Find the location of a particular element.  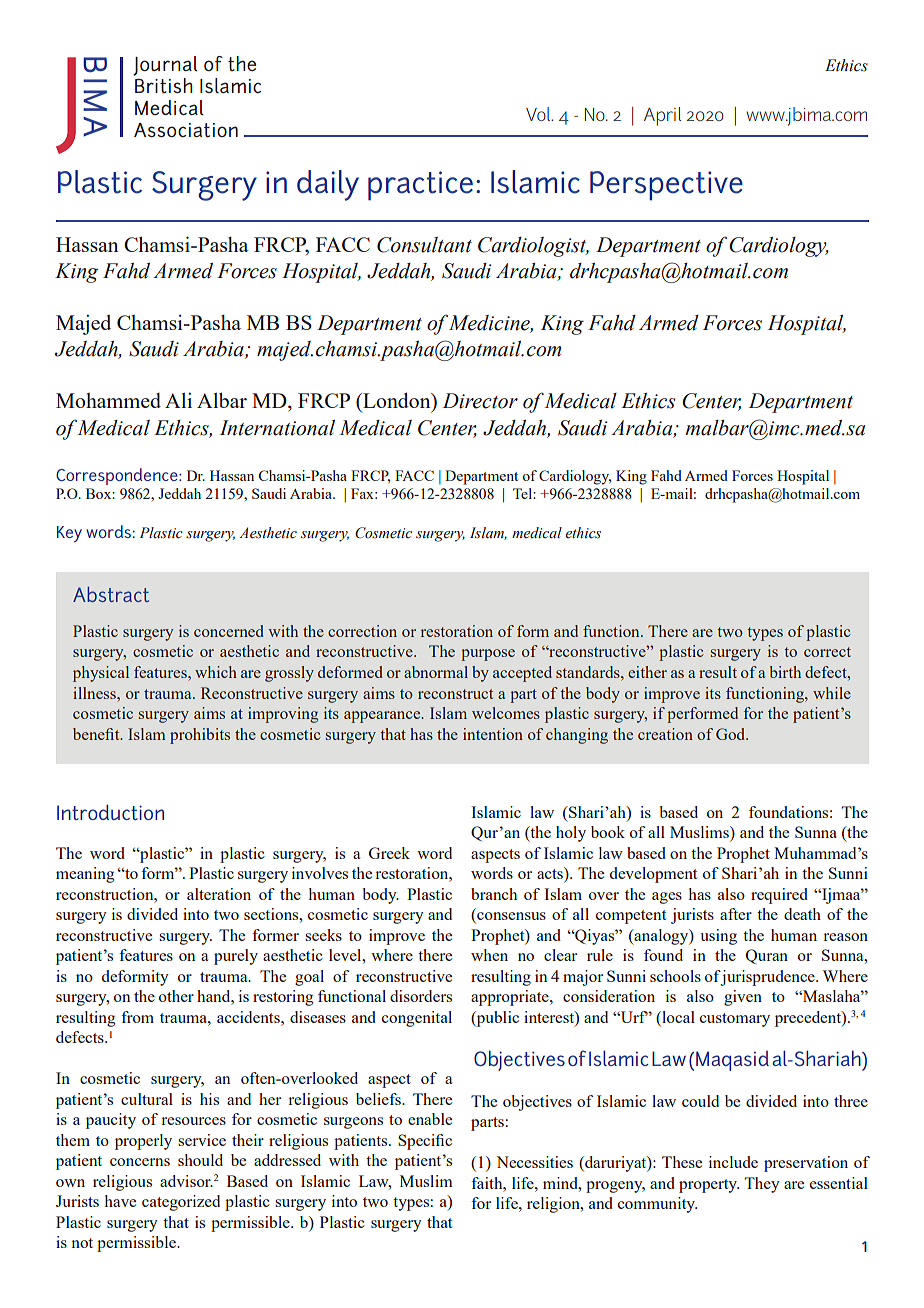

Abstract is located at coordinates (111, 594).
